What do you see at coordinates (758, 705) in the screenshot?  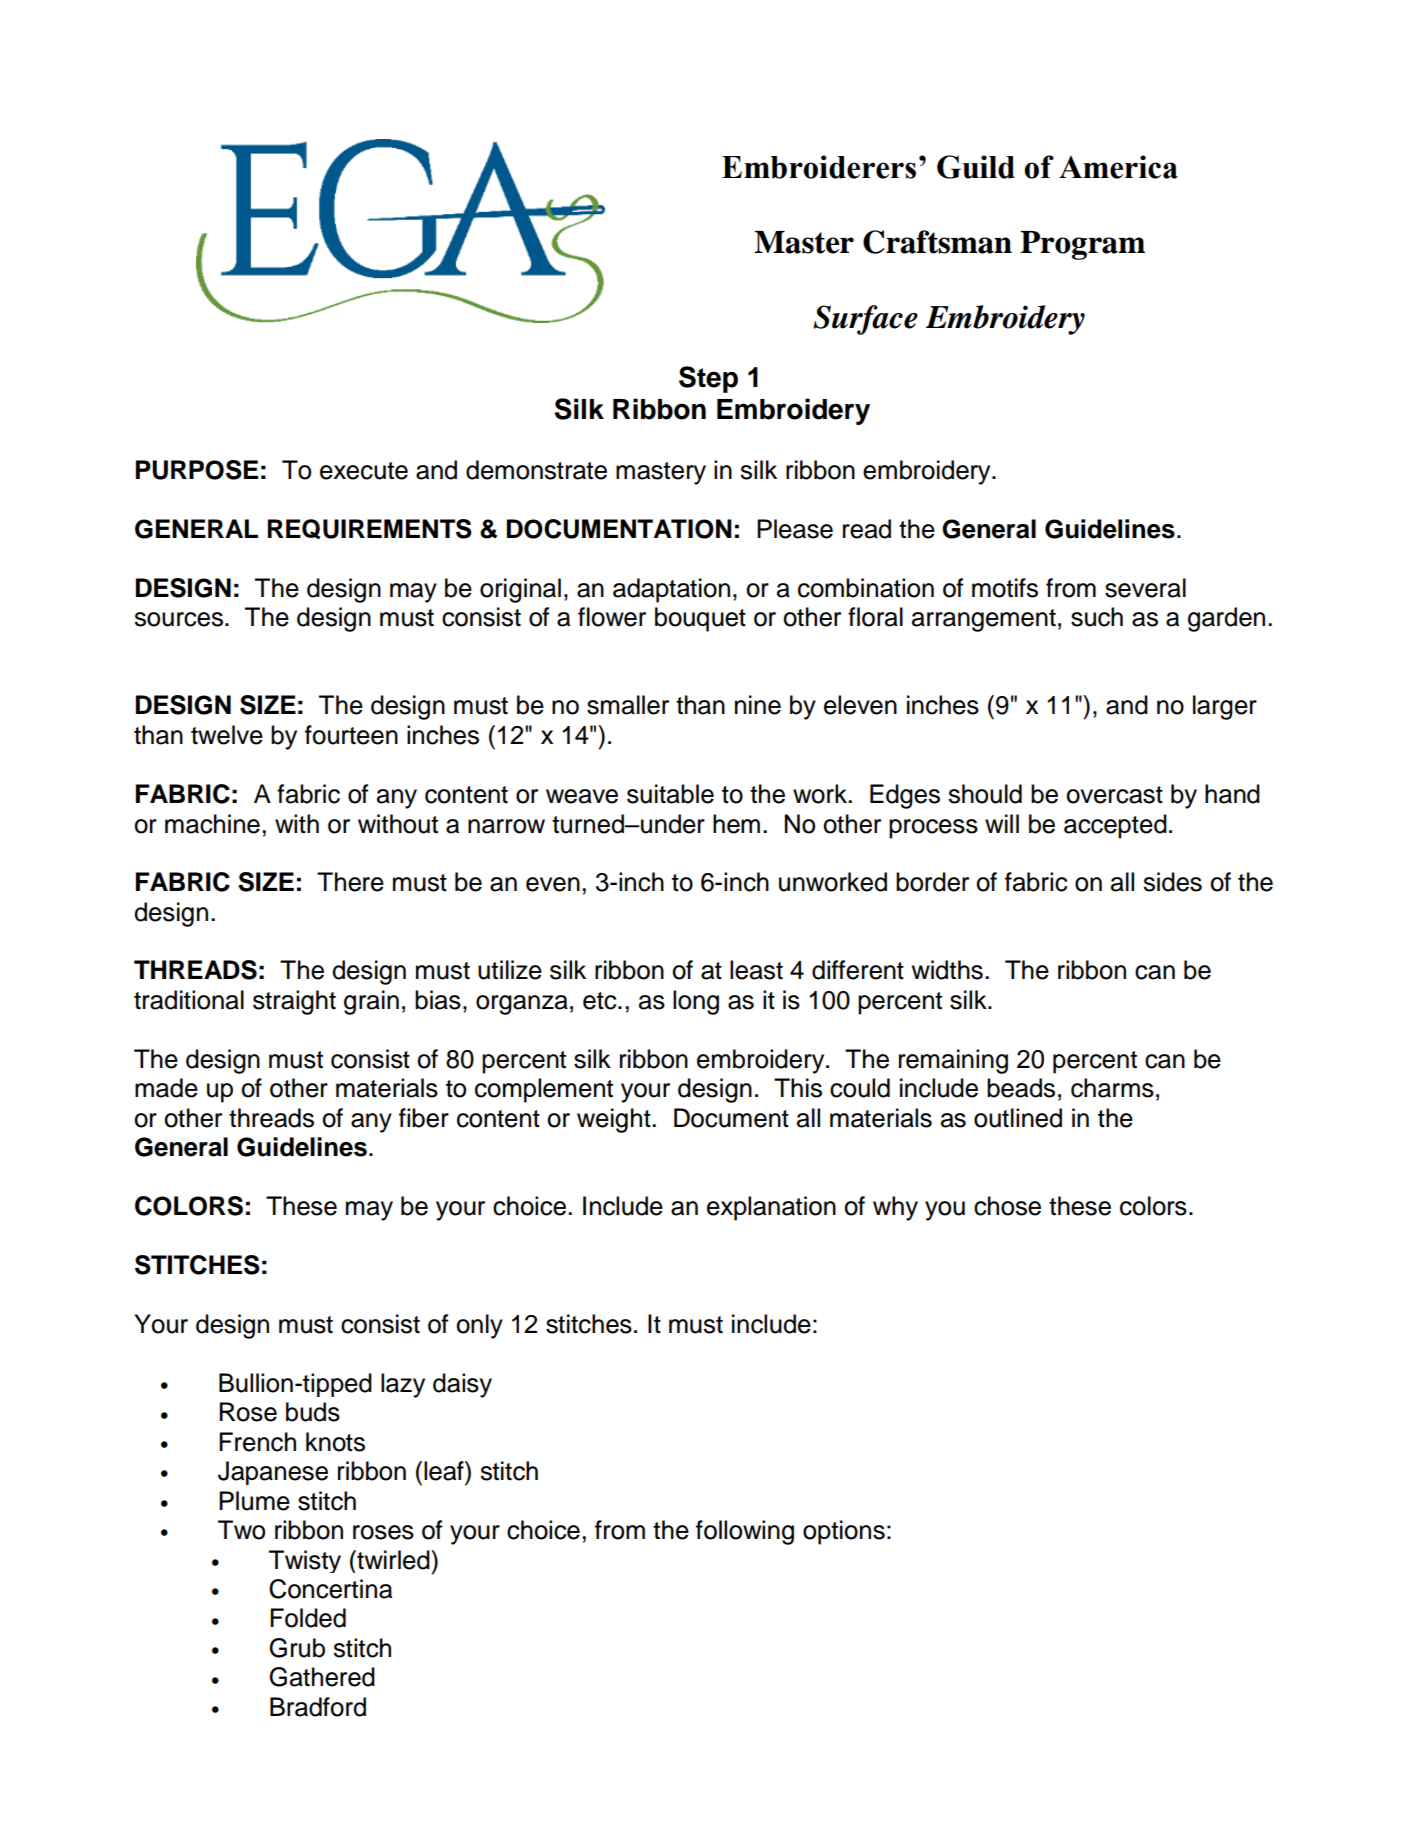 I see `nine` at bounding box center [758, 705].
